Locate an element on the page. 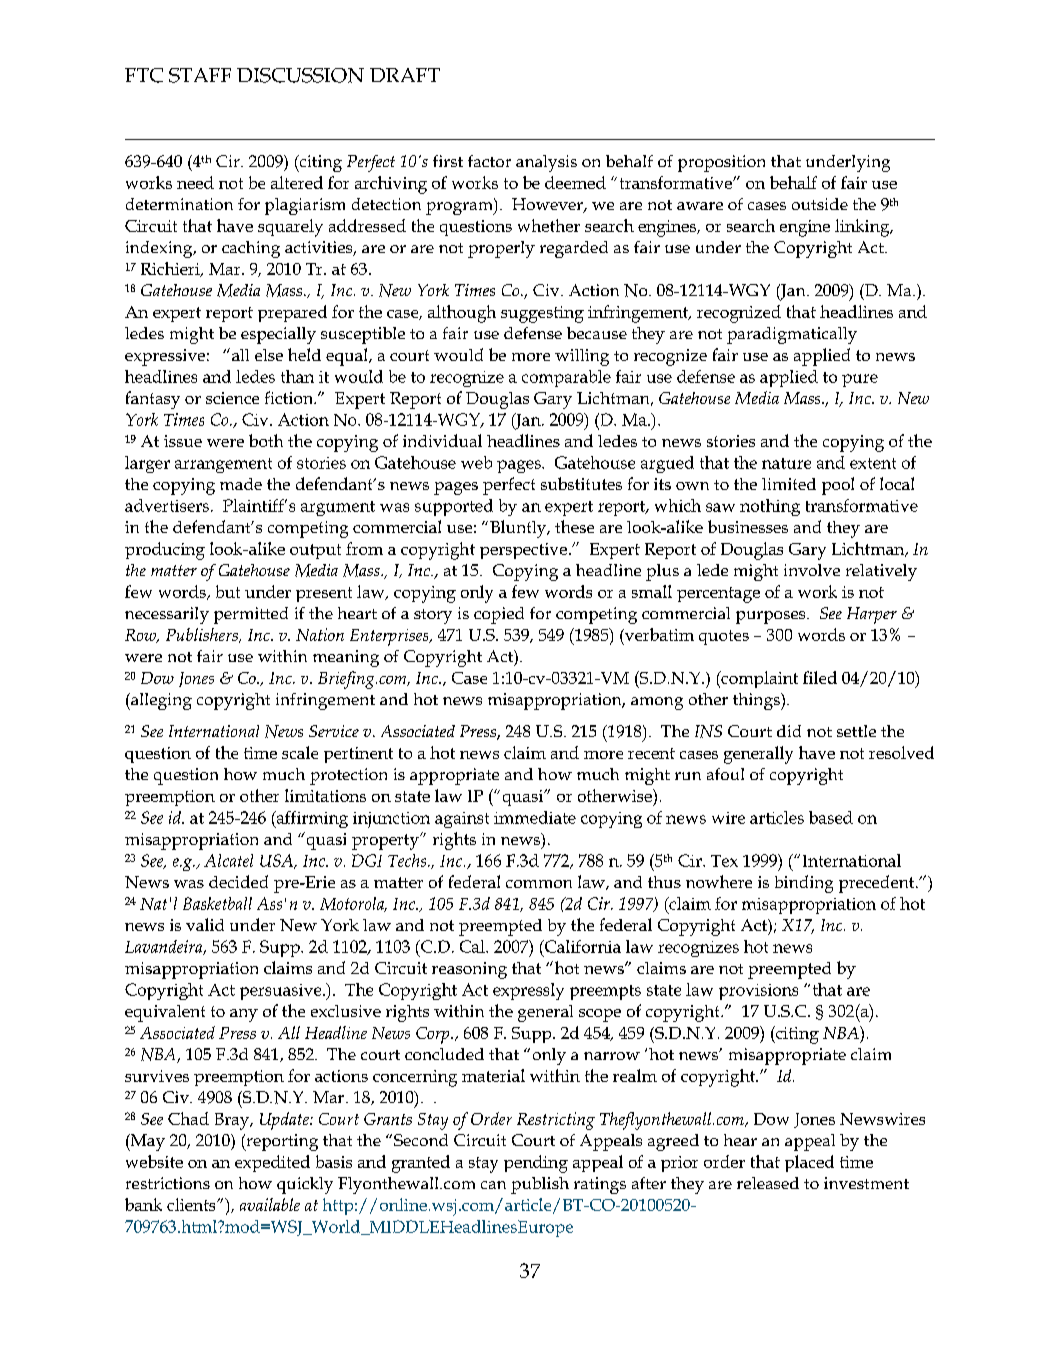 Image resolution: width=1060 pixels, height=1372 pixels. STAFF is located at coordinates (200, 75).
